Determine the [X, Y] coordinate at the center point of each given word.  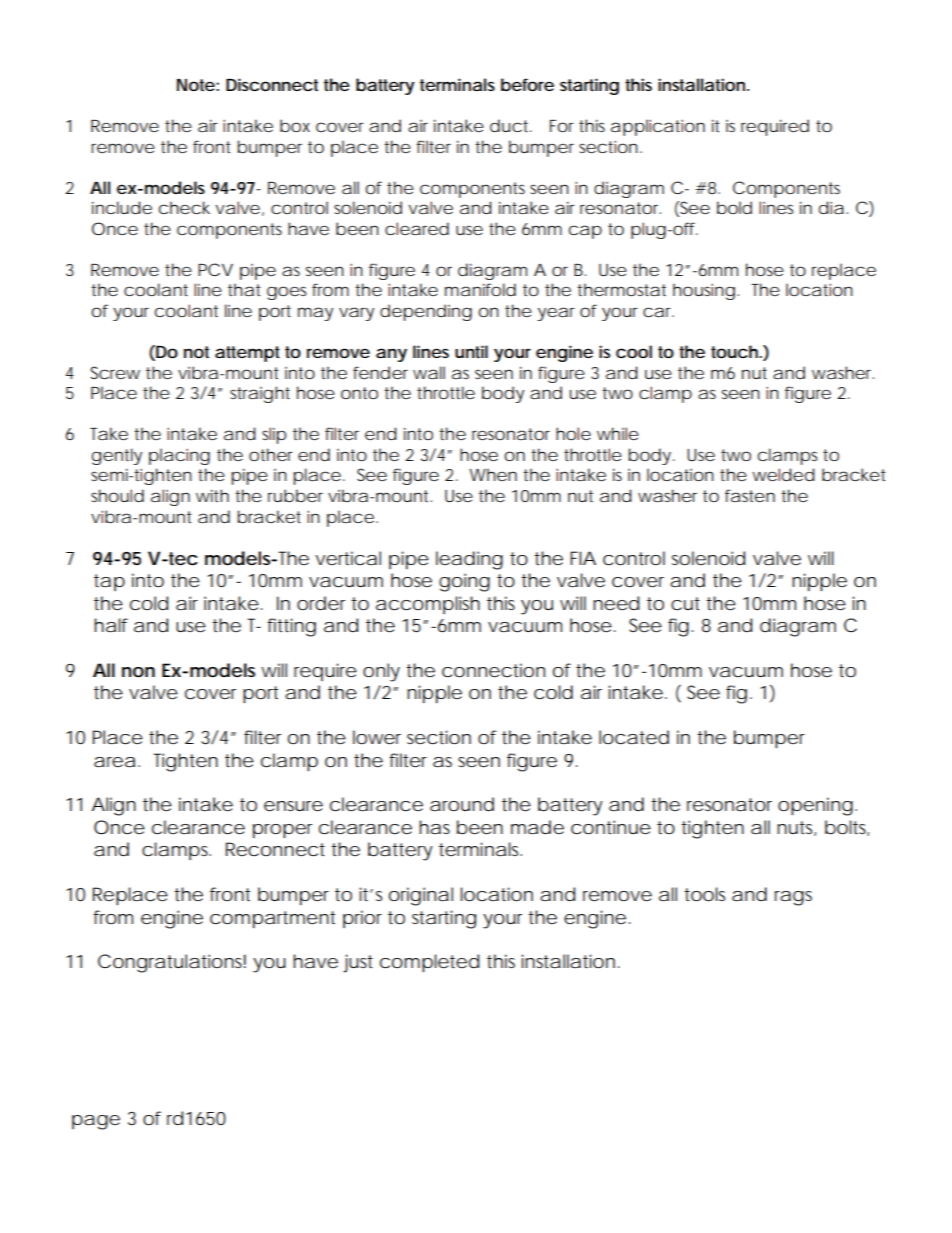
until [471, 351]
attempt [247, 354]
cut [685, 603]
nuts [796, 828]
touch [735, 351]
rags [793, 898]
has [434, 827]
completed [429, 963]
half [111, 625]
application [658, 127]
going [464, 582]
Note [196, 85]
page [96, 1122]
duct [511, 125]
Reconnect [275, 849]
